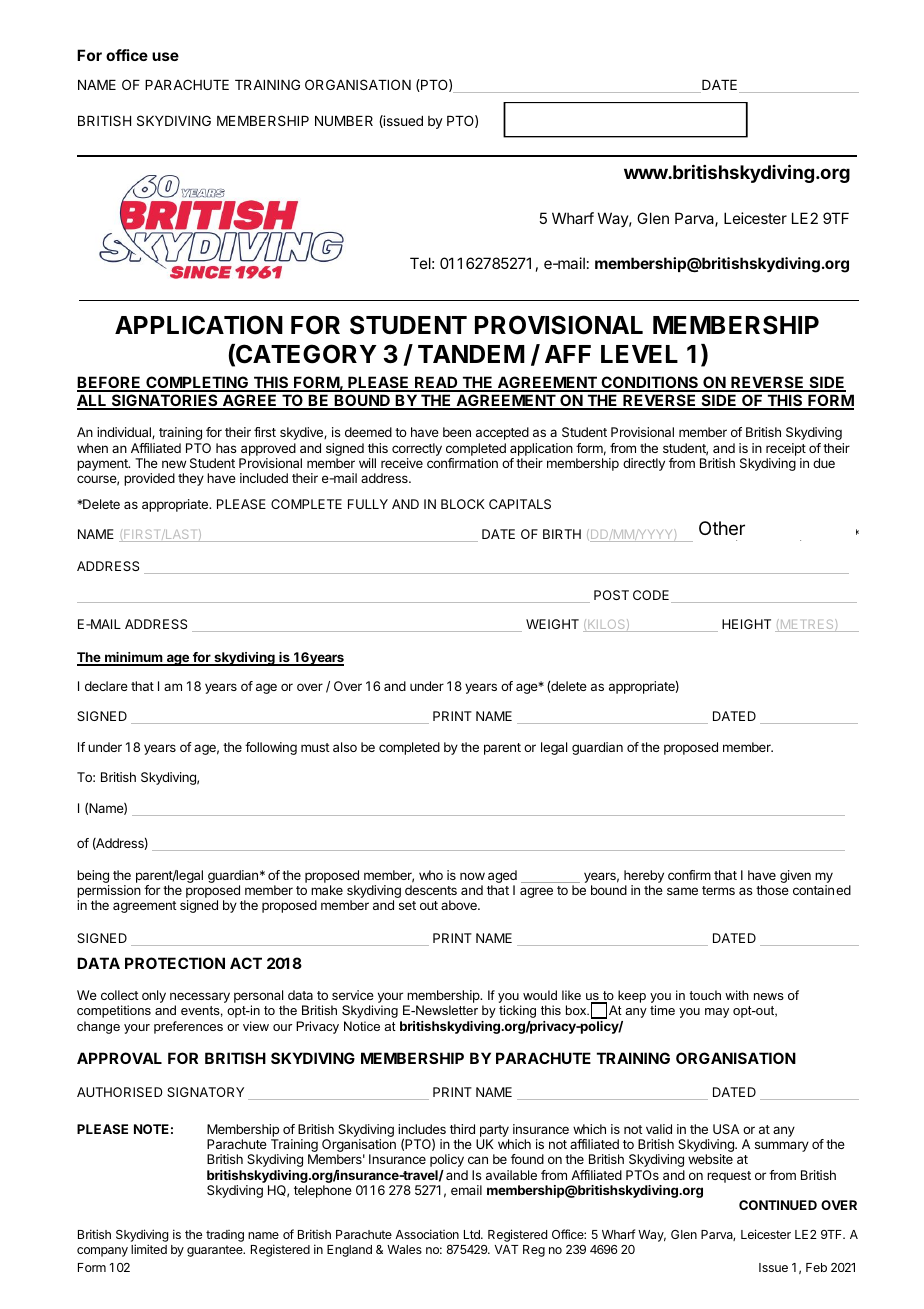 The height and width of the screenshot is (1309, 924). What do you see at coordinates (149, 1249) in the screenshot?
I see `limited` at bounding box center [149, 1249].
